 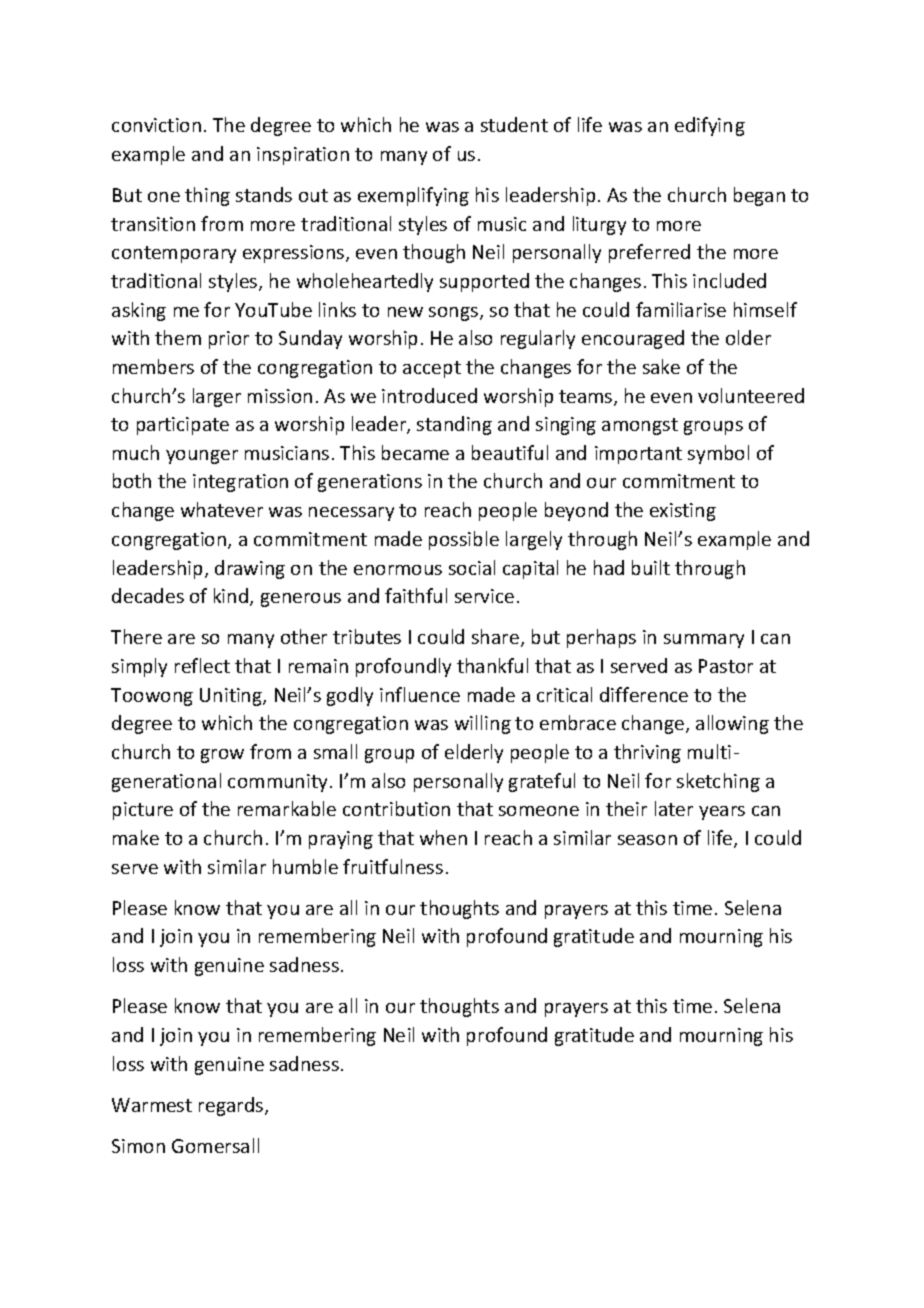 I want to click on when, so click(x=443, y=837).
